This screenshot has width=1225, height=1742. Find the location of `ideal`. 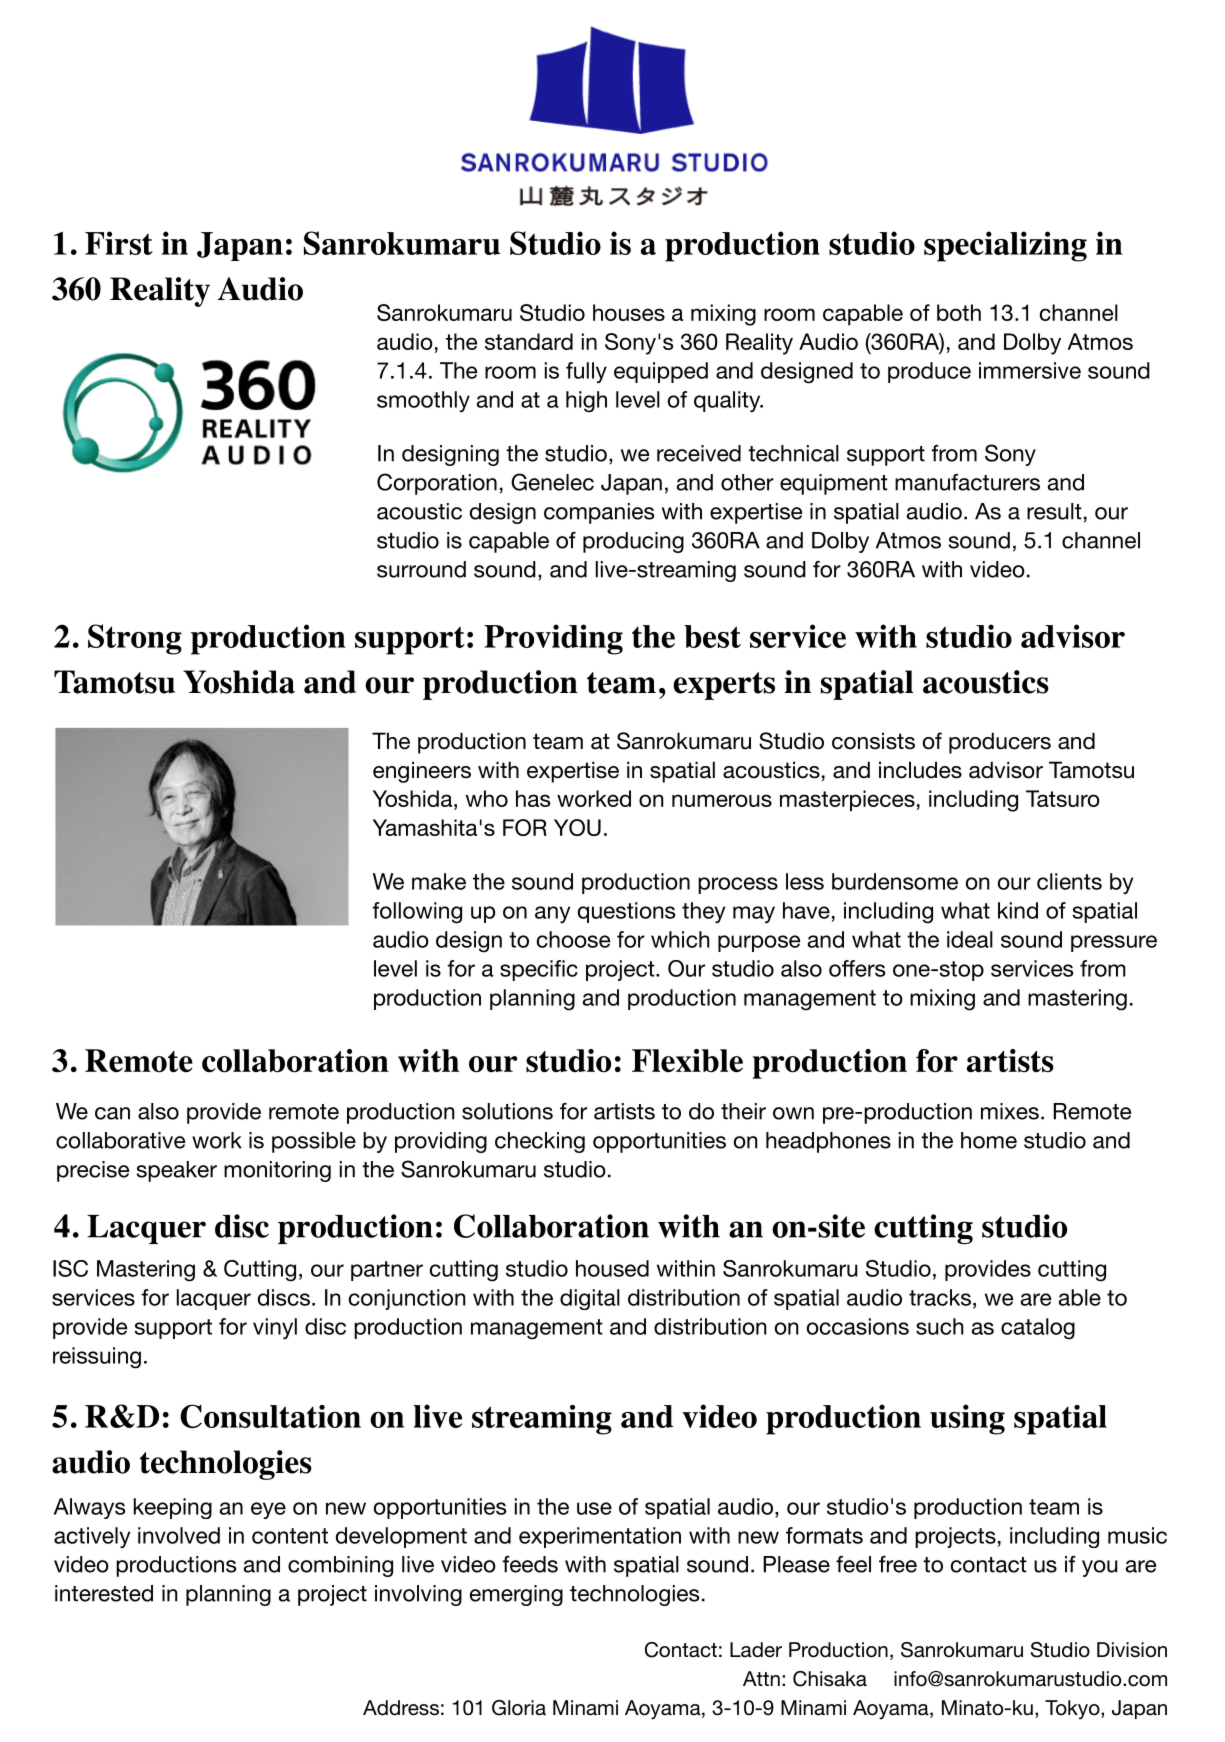

ideal is located at coordinates (970, 939).
